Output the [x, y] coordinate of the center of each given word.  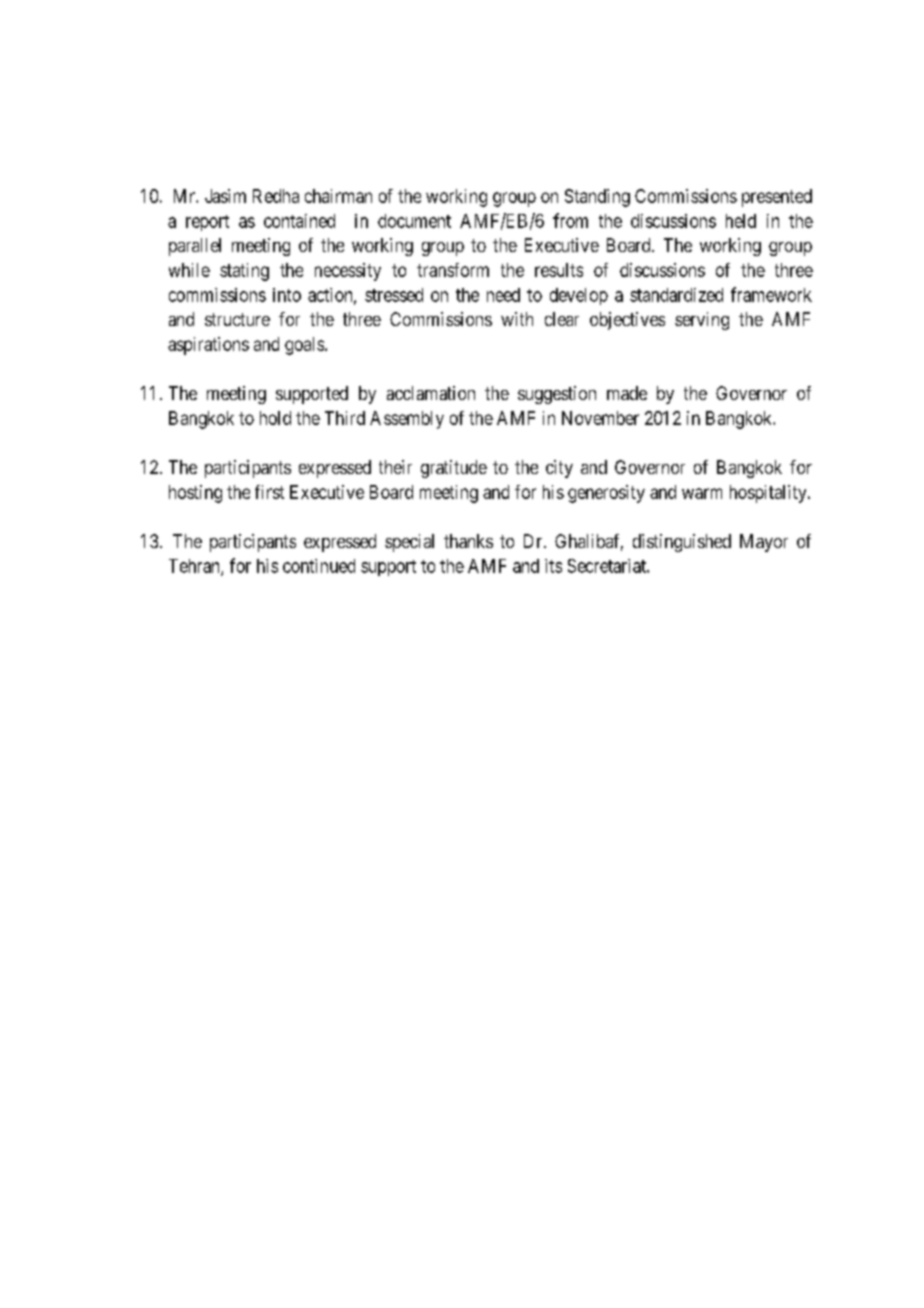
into [287, 295]
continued [319, 566]
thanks [468, 541]
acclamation [431, 393]
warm [702, 493]
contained [299, 221]
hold [275, 418]
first [269, 492]
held [741, 221]
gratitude [454, 469]
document [414, 221]
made [627, 393]
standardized [676, 295]
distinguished [682, 543]
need [503, 295]
